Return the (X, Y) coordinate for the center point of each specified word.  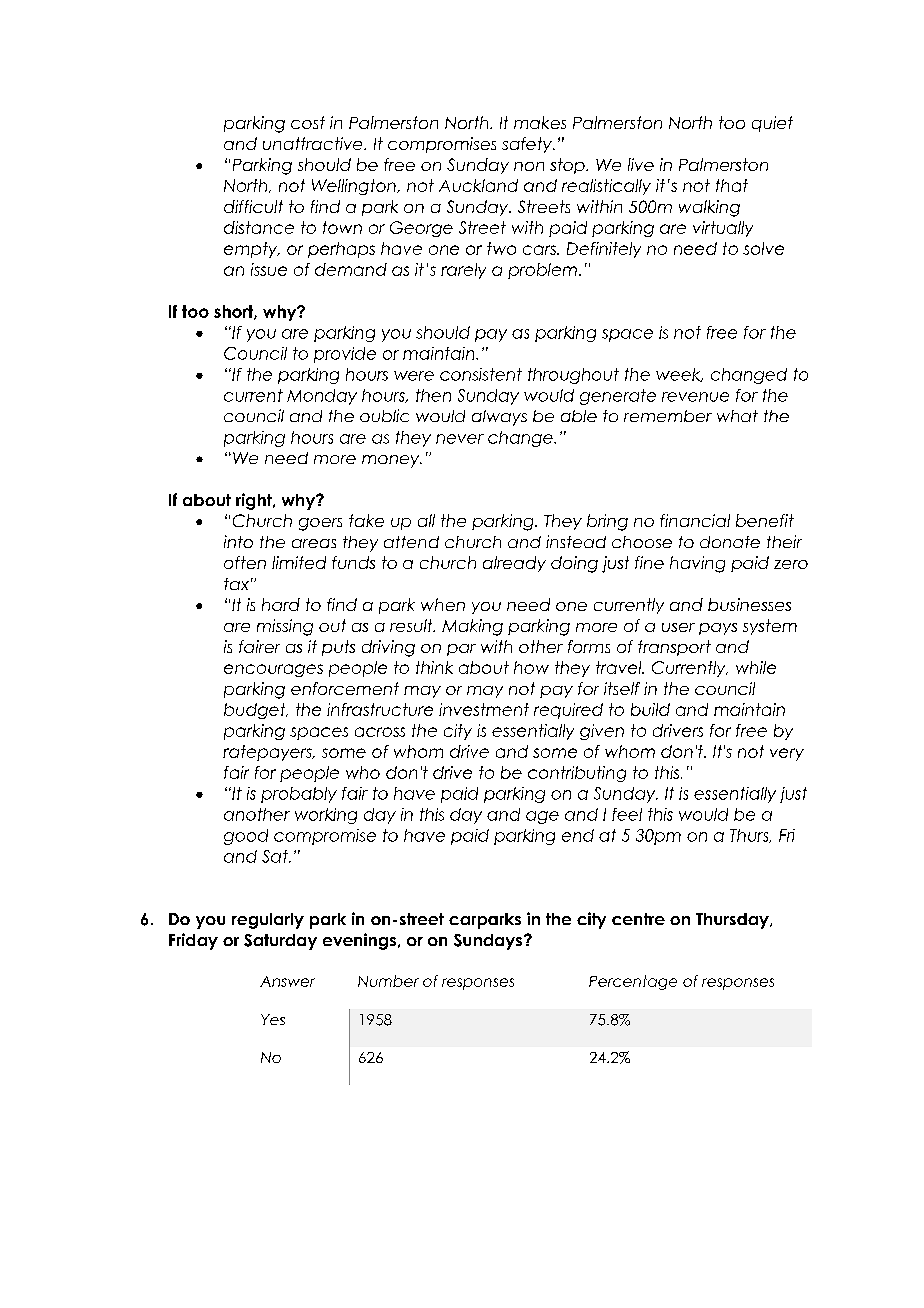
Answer (287, 981)
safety (528, 145)
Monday (322, 397)
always (499, 418)
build (650, 709)
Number (388, 981)
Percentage (633, 982)
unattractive (314, 143)
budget (256, 711)
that (732, 185)
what (737, 416)
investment (484, 709)
